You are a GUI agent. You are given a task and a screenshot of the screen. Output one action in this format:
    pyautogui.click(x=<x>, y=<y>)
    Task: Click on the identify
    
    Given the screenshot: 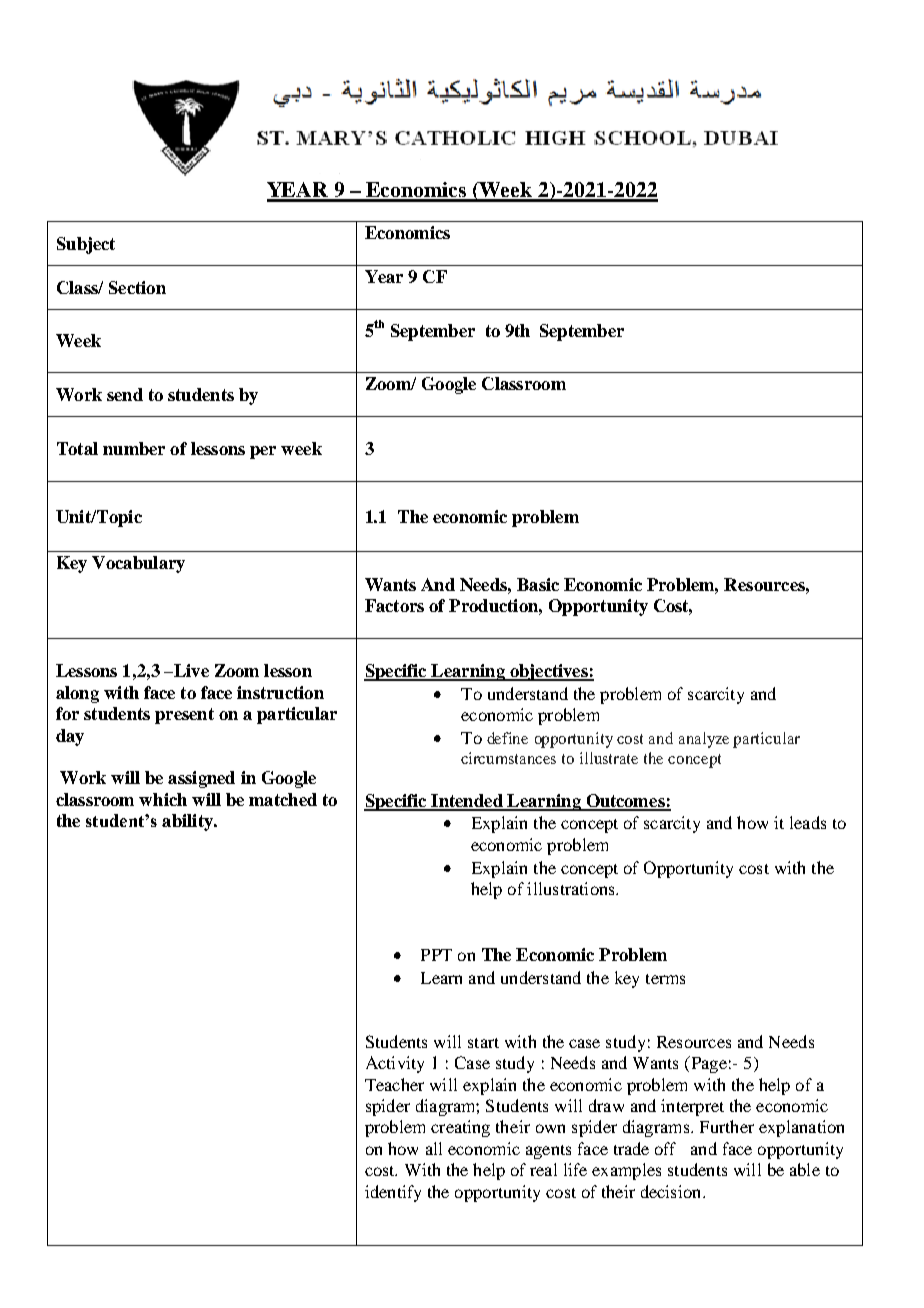 What is the action you would take?
    pyautogui.click(x=393, y=1193)
